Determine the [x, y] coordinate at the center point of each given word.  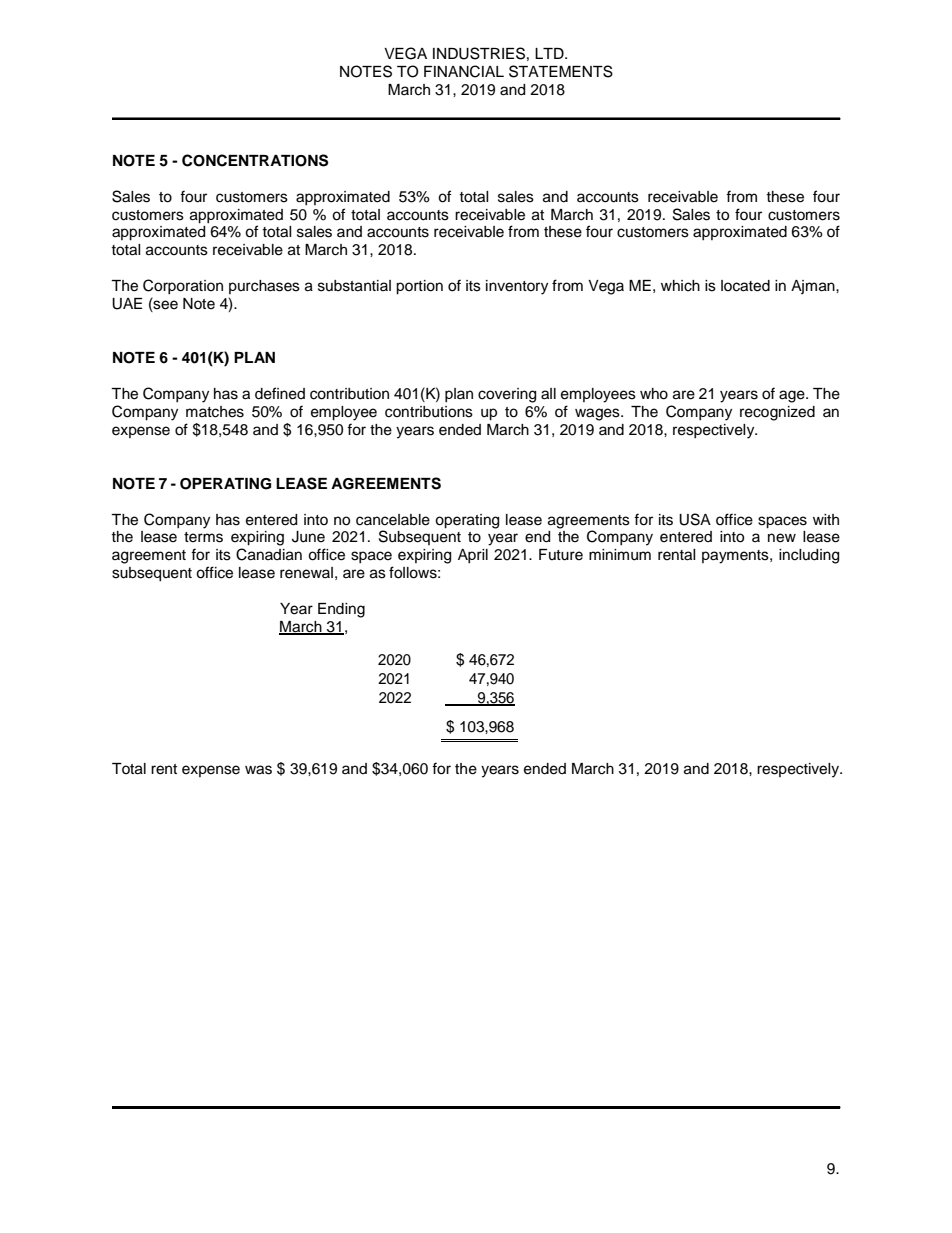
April [473, 556]
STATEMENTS [561, 71]
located [745, 286]
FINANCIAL [464, 71]
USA [695, 519]
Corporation [183, 286]
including [809, 556]
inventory [517, 287]
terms [203, 537]
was [258, 770]
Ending [341, 610]
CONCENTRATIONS [255, 160]
